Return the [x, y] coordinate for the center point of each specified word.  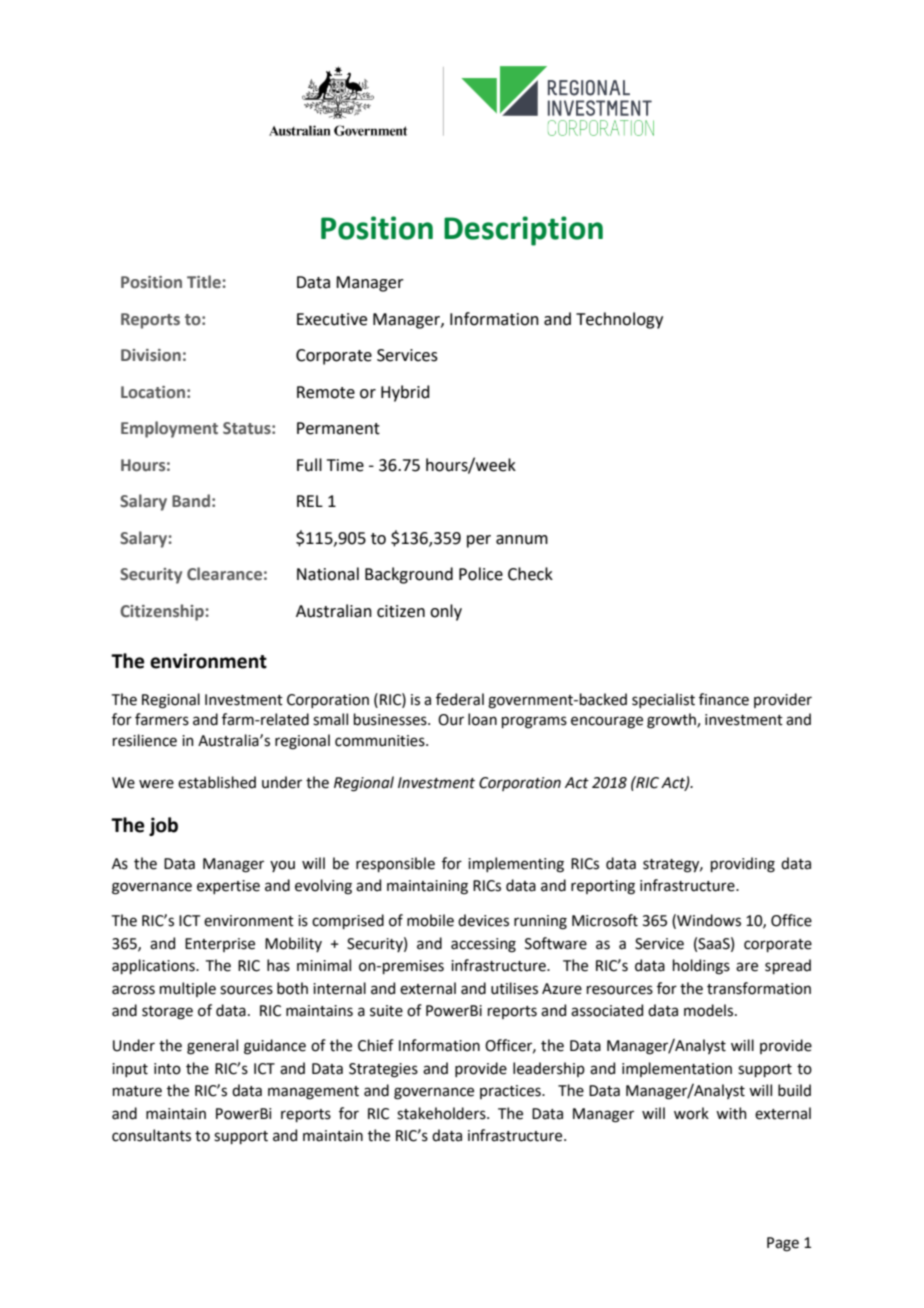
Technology [619, 320]
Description [523, 231]
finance [724, 699]
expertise [228, 887]
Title [204, 282]
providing [743, 865]
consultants [151, 1135]
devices [483, 920]
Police [481, 574]
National [328, 574]
